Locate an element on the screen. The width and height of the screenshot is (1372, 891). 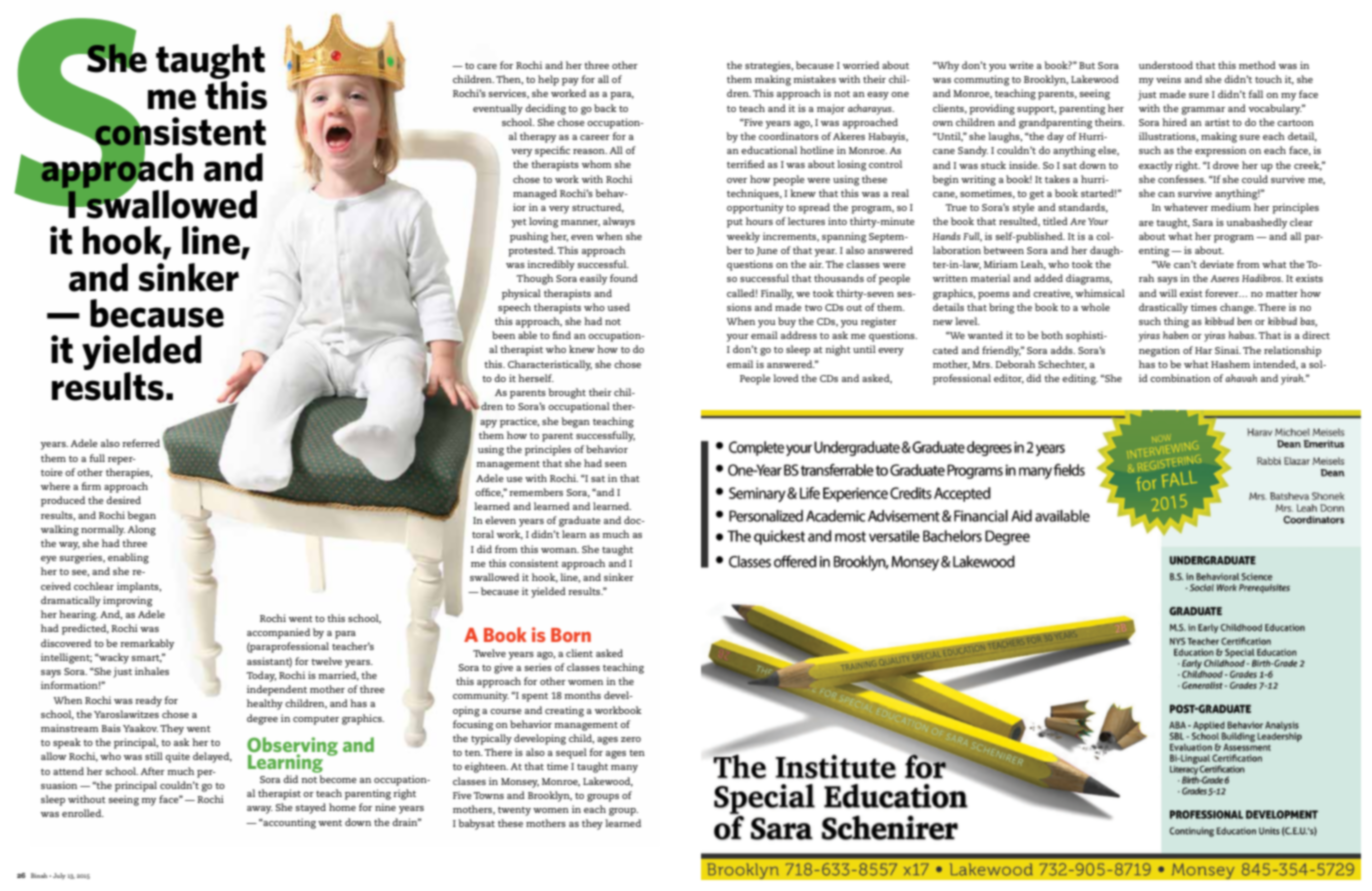
Towns is located at coordinates (488, 795).
